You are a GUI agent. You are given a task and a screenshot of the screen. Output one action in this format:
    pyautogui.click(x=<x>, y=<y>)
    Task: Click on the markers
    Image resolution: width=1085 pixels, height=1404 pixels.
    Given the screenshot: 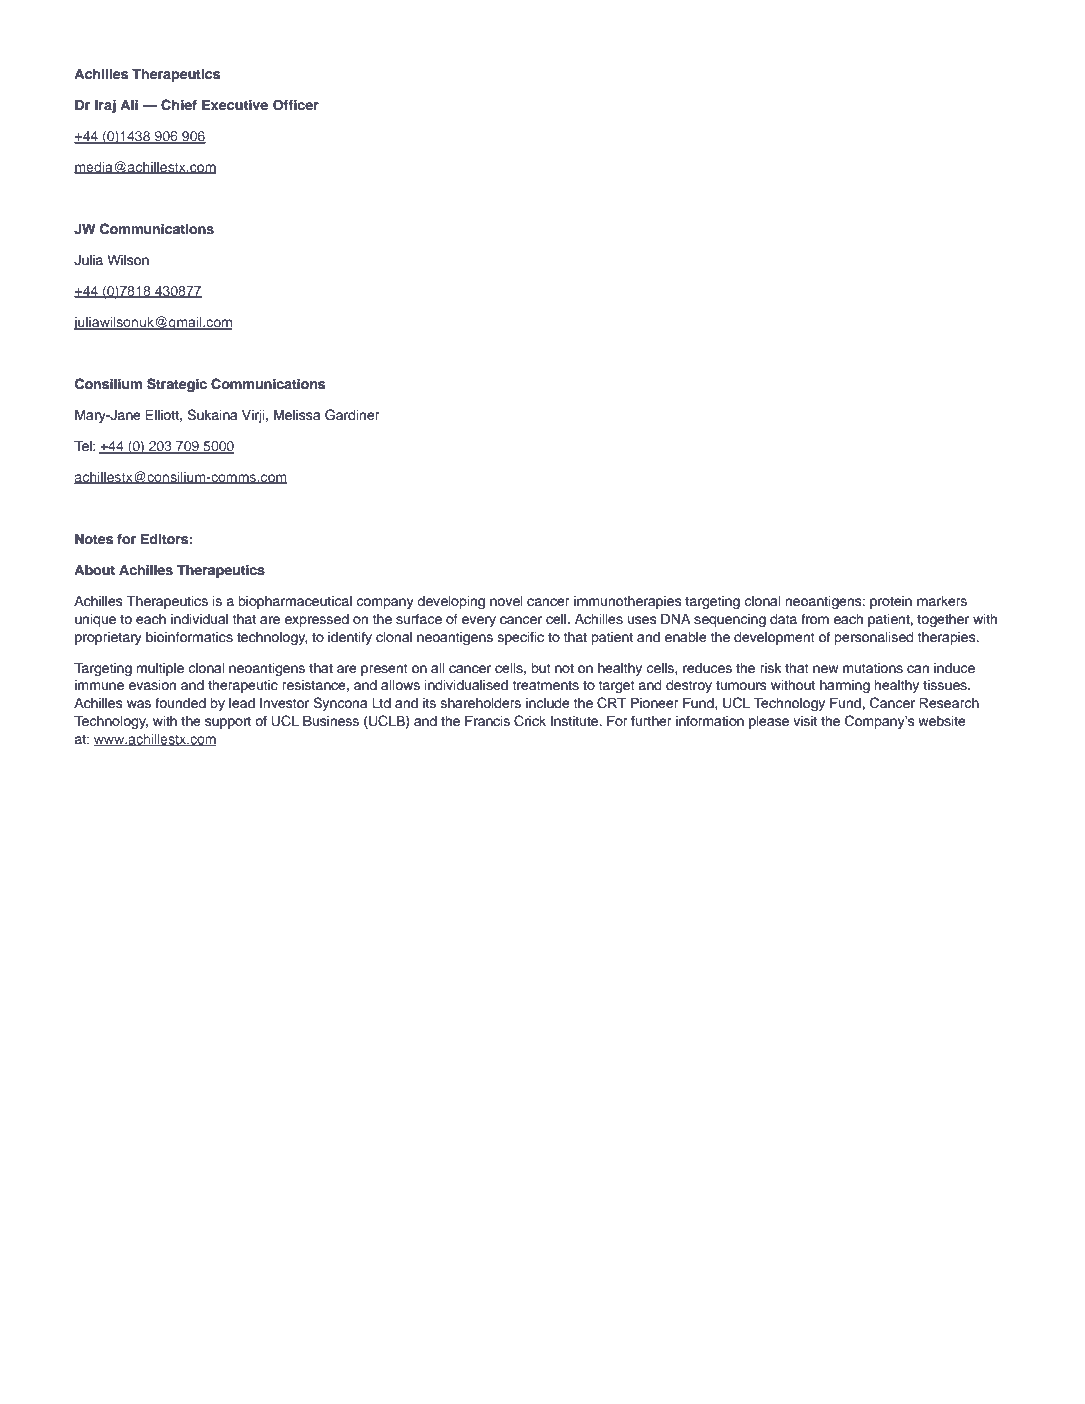 What is the action you would take?
    pyautogui.click(x=942, y=601)
